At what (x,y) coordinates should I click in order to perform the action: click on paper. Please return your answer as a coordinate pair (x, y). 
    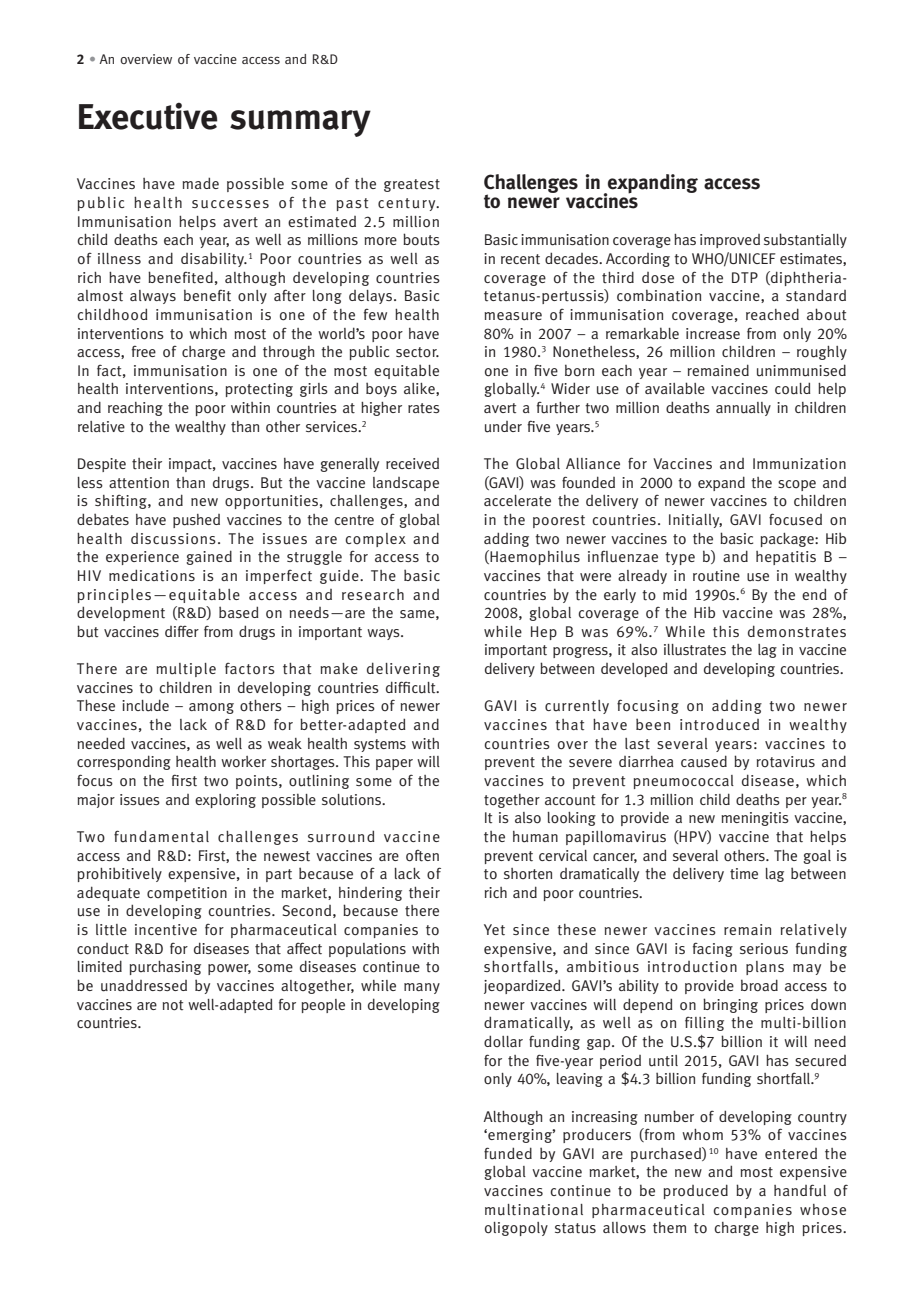
    Looking at the image, I should click on (394, 764).
